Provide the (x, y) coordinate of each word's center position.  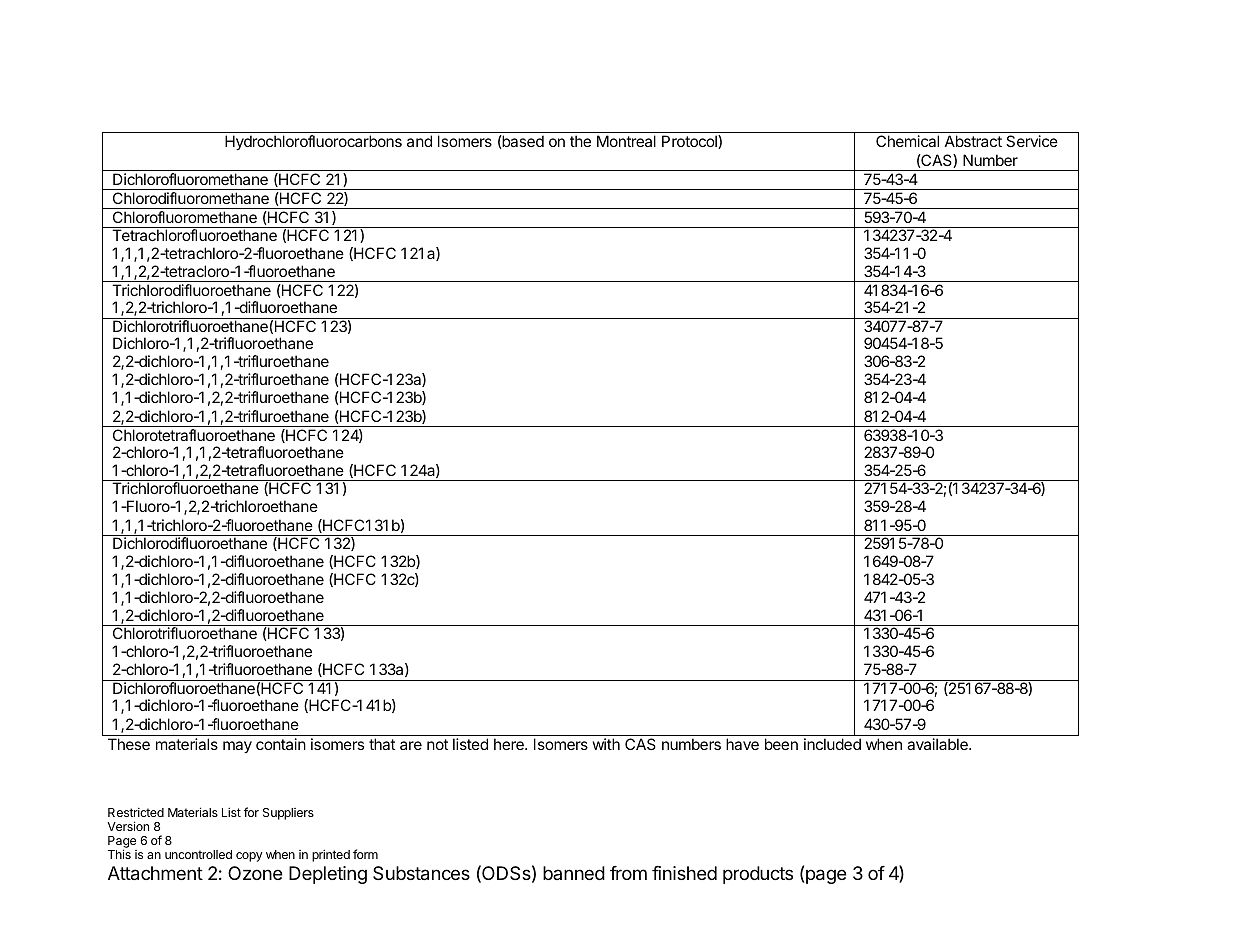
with (606, 744)
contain (281, 744)
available (938, 744)
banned (574, 873)
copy (249, 857)
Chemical (907, 141)
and (419, 141)
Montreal (626, 141)
